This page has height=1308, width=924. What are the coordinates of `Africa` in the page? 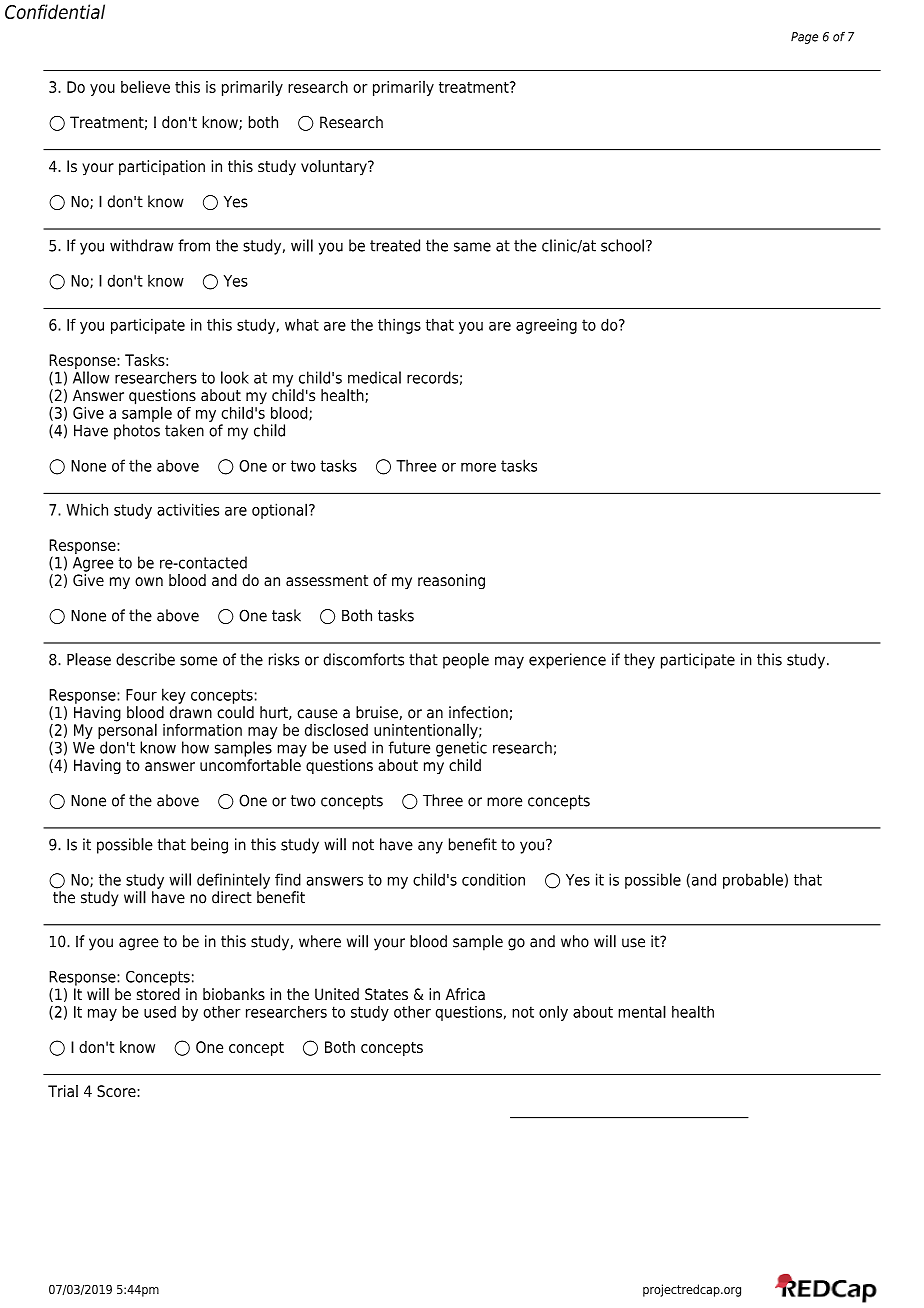 It's located at (465, 994).
